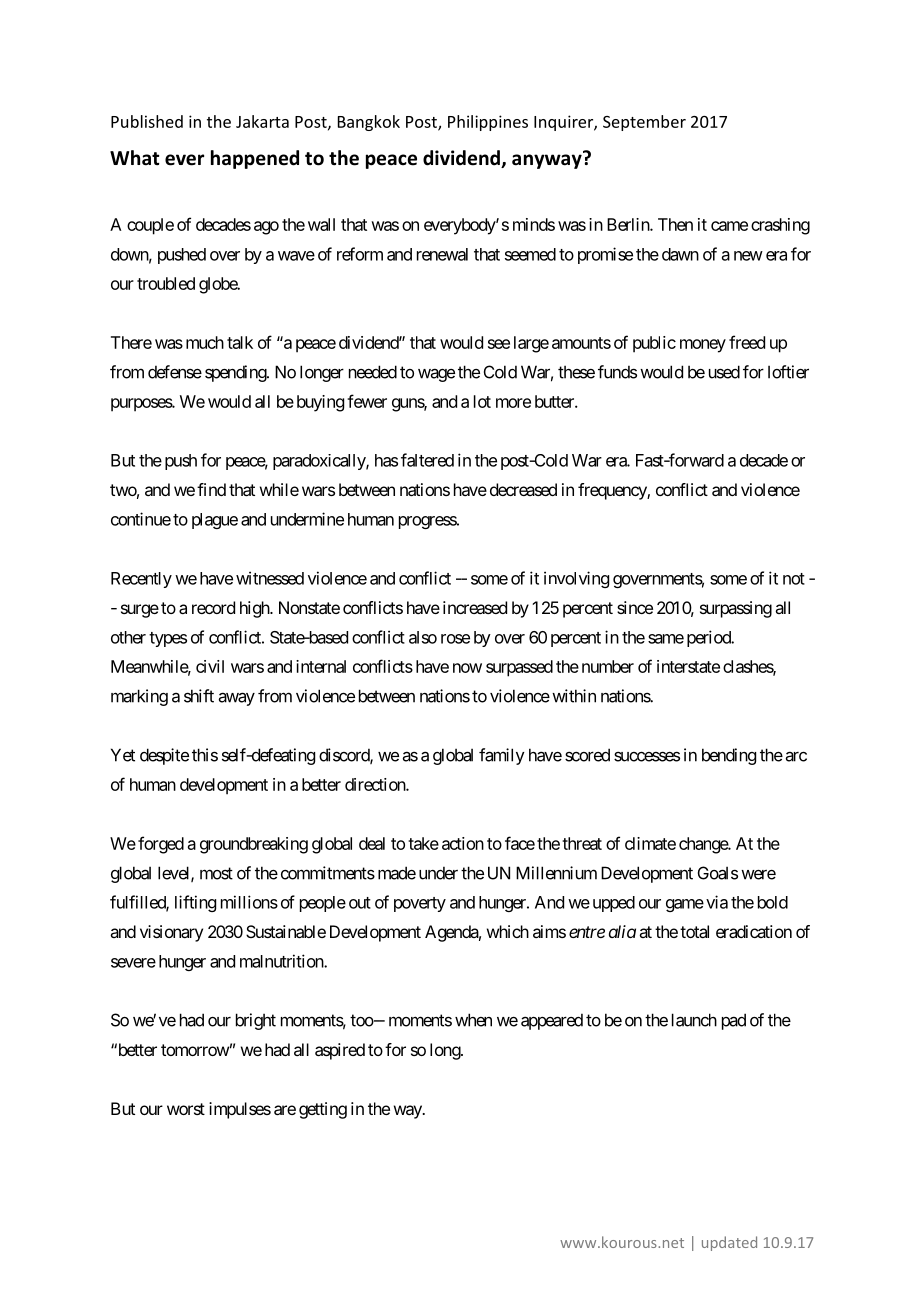 The width and height of the screenshot is (924, 1308). I want to click on happened, so click(255, 159).
